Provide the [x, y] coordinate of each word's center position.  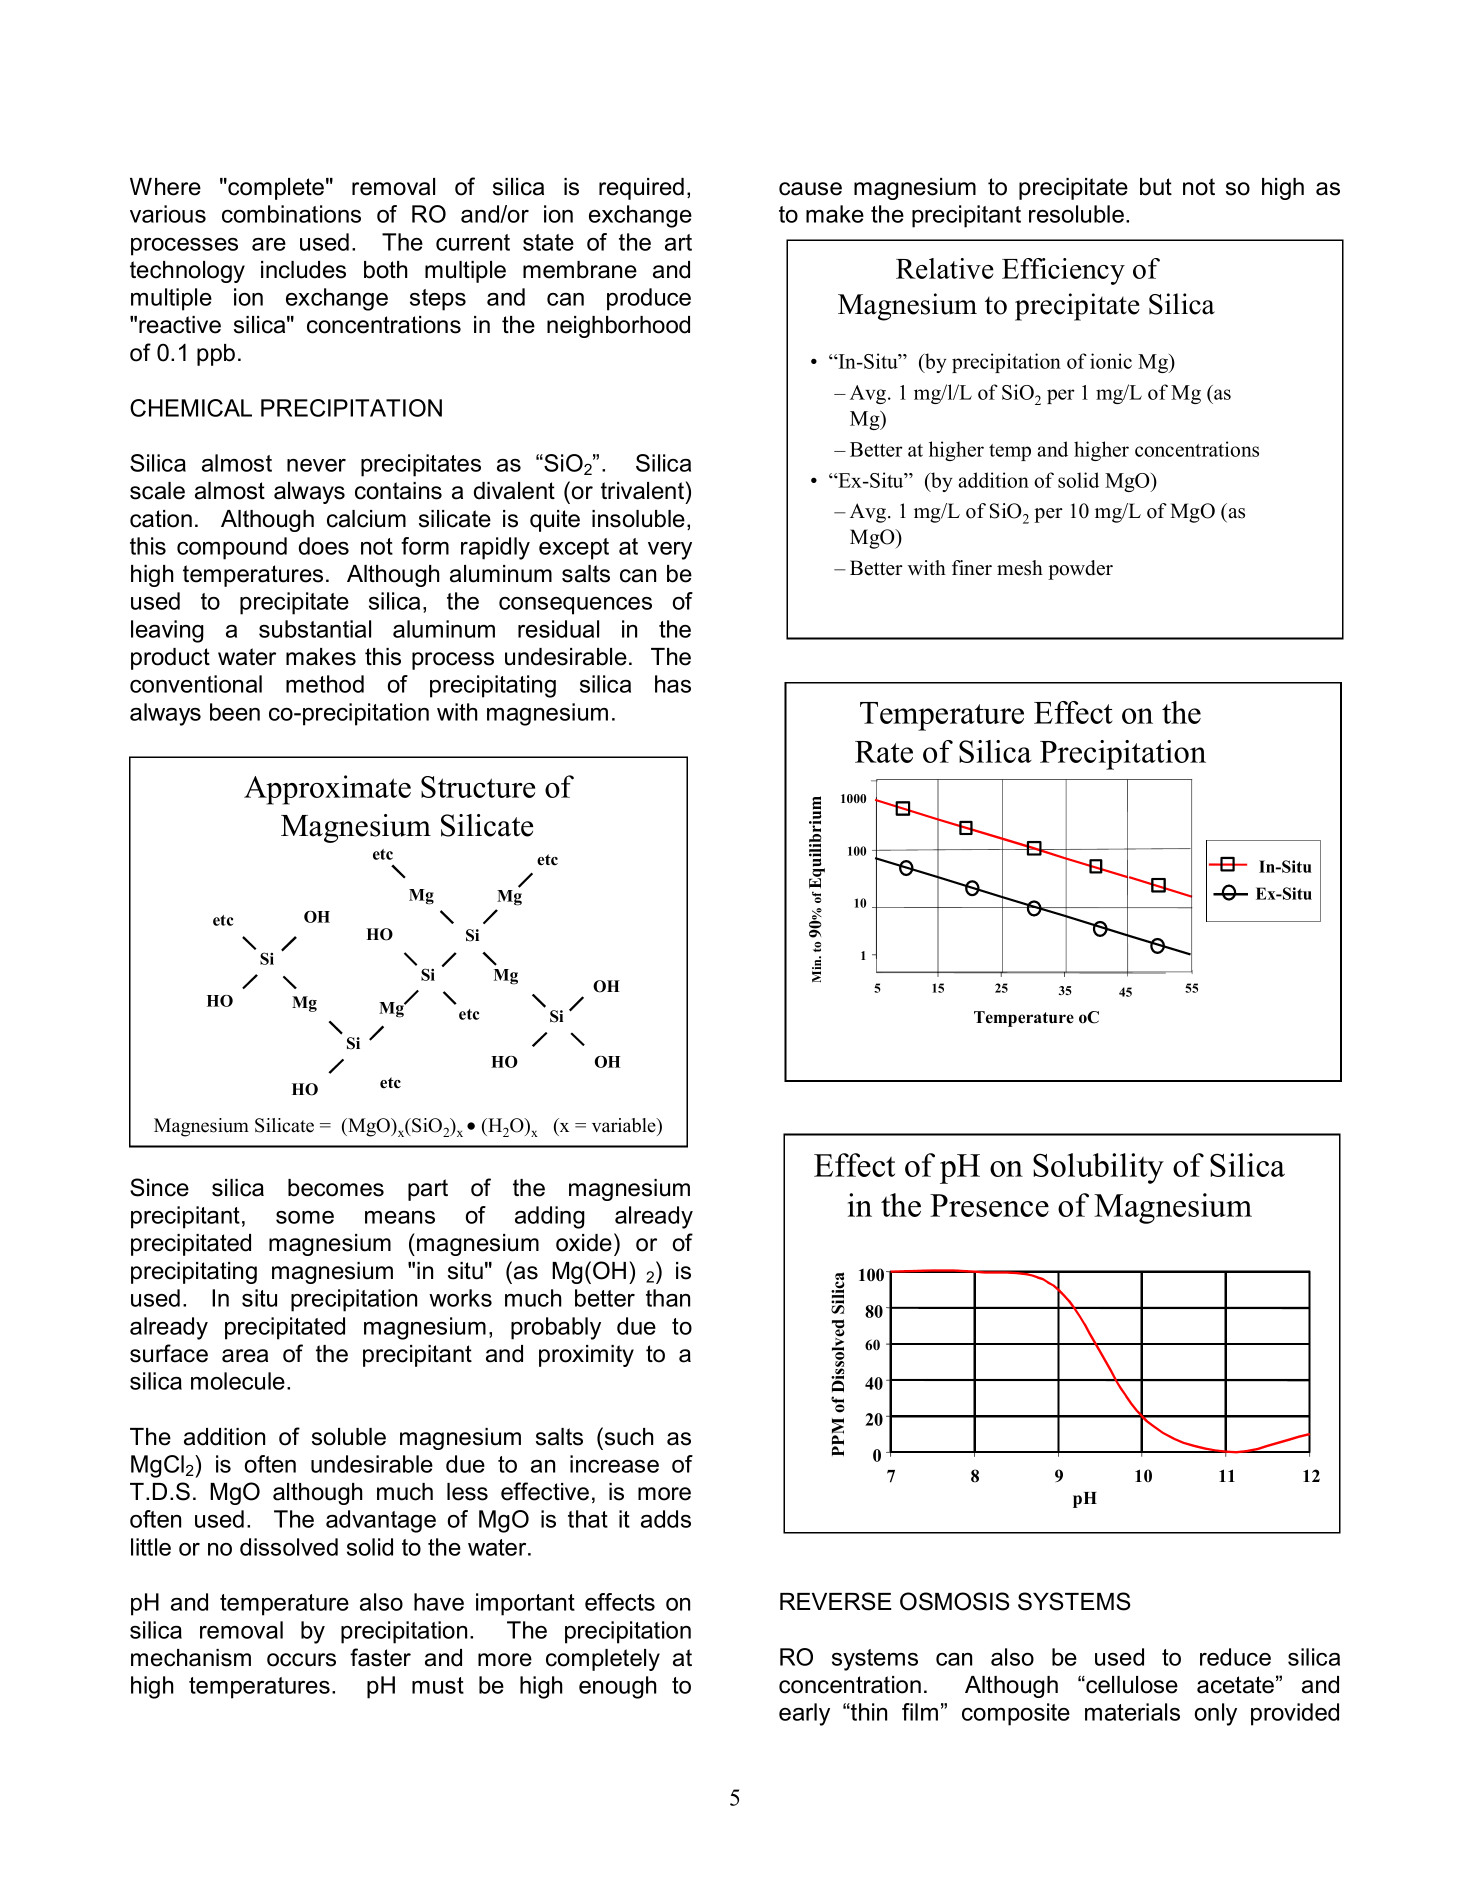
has [673, 684]
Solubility [1098, 1168]
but [1156, 187]
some [305, 1217]
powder [1080, 570]
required [641, 189]
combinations [291, 214]
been [235, 712]
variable [625, 1125]
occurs [301, 1660]
